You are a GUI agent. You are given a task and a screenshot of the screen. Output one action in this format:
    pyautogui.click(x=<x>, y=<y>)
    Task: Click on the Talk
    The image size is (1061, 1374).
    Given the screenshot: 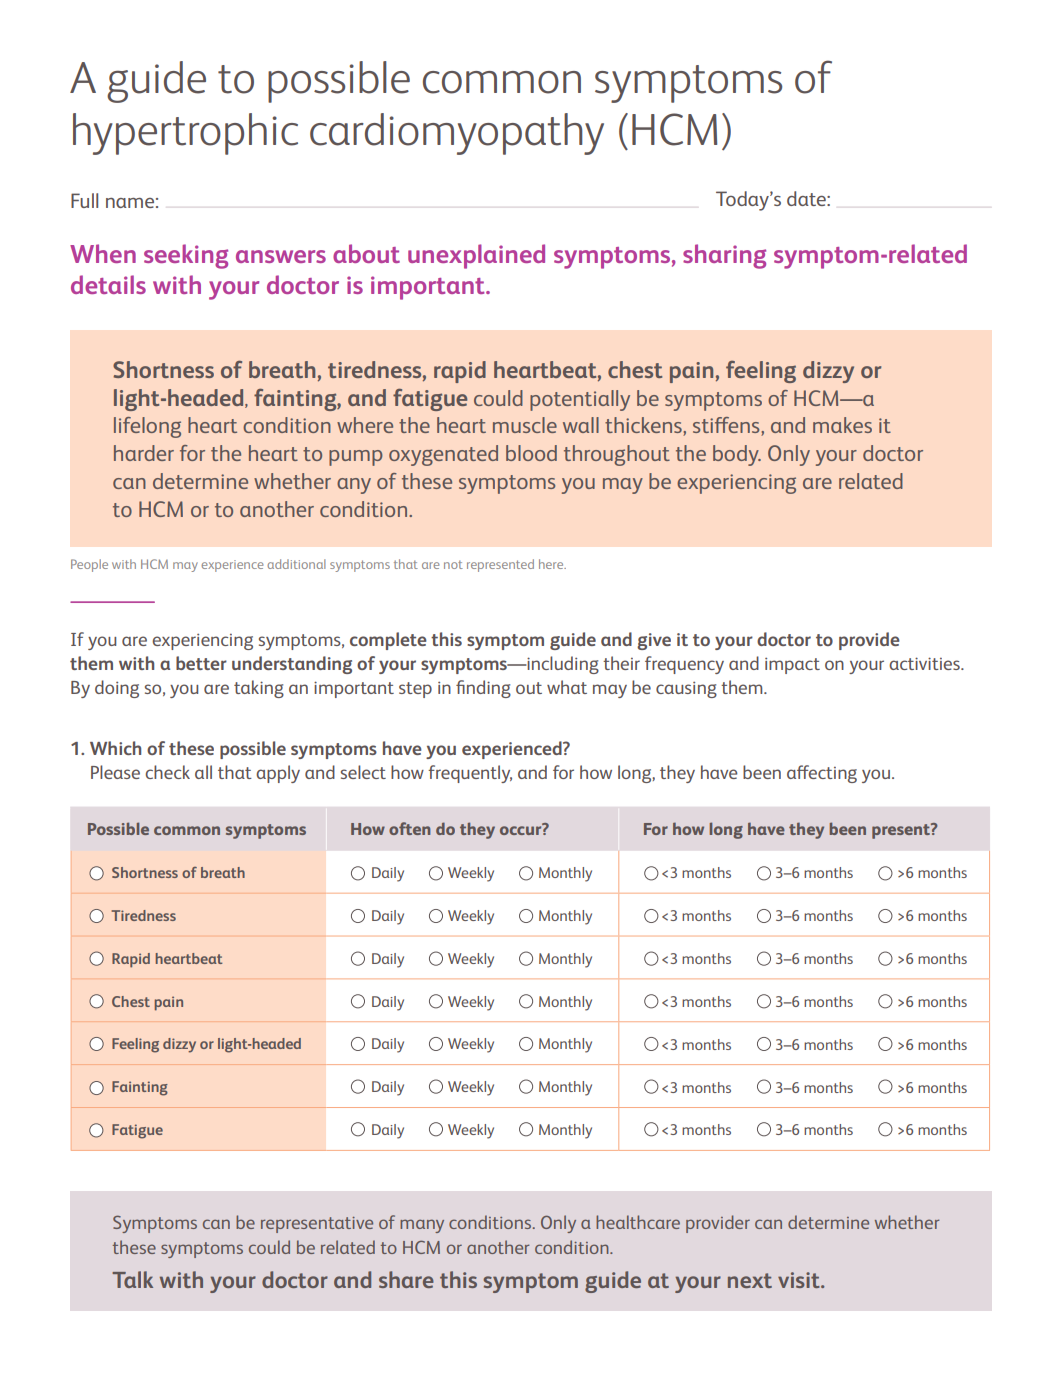 What is the action you would take?
    pyautogui.click(x=132, y=1279)
